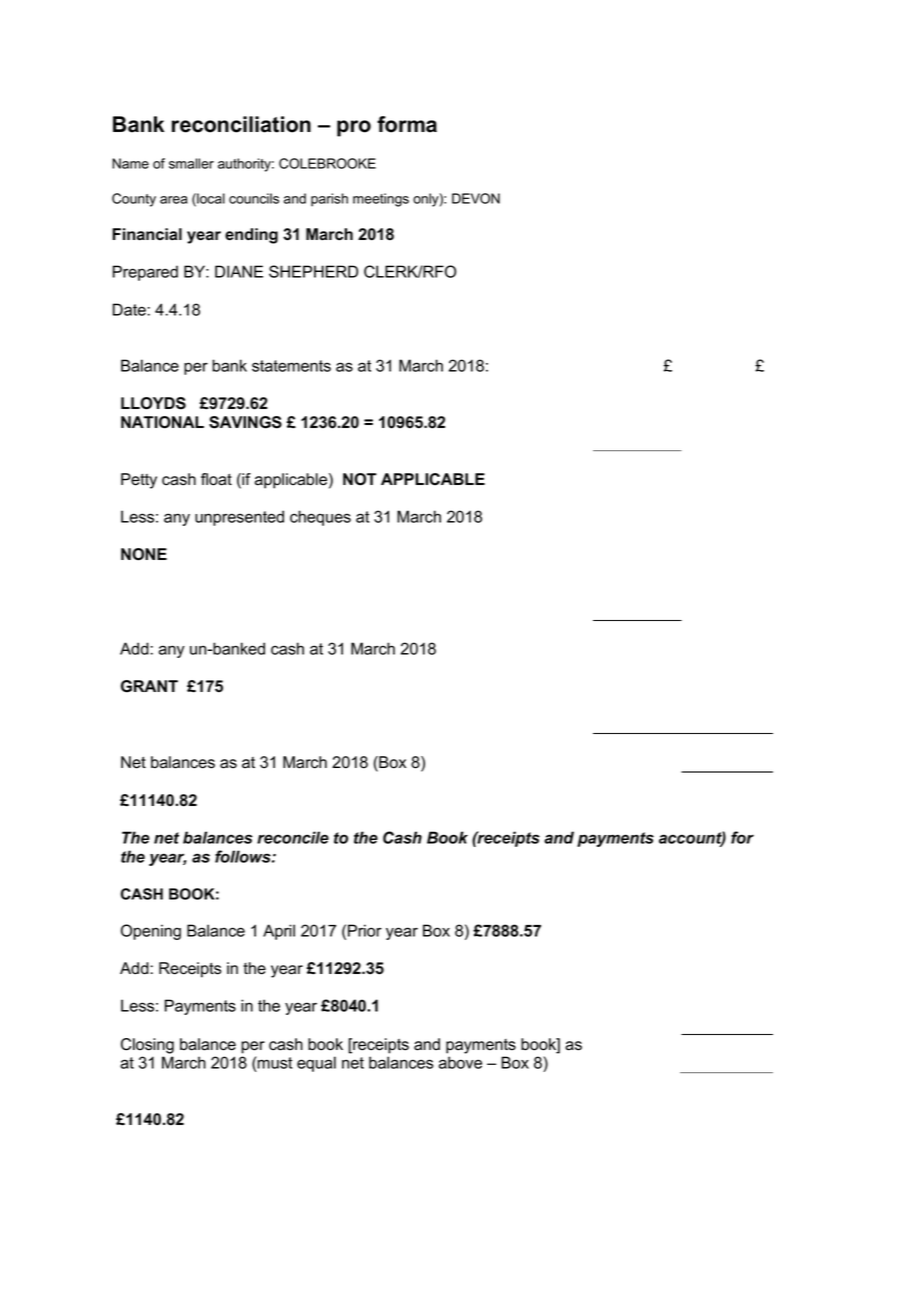  I want to click on Opening, so click(151, 932).
